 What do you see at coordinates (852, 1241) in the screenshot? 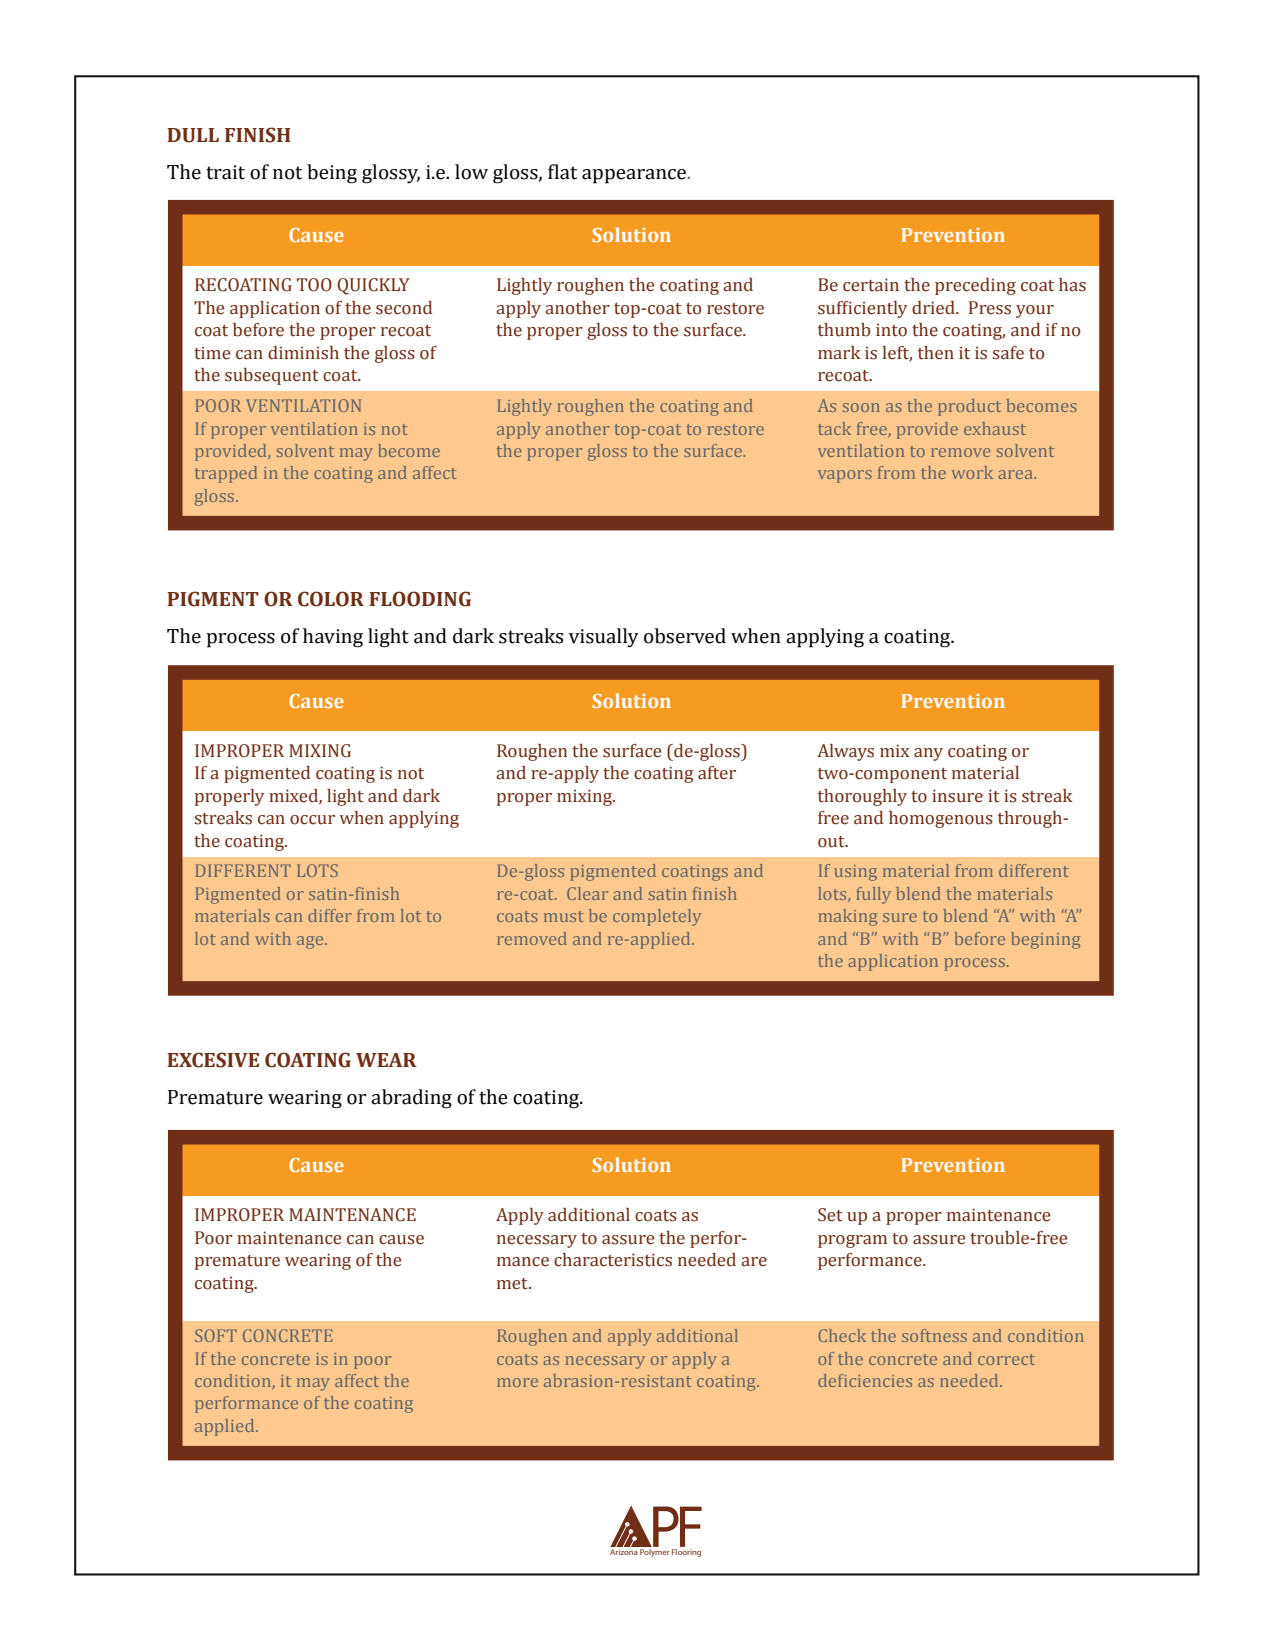
I see `program` at bounding box center [852, 1241].
